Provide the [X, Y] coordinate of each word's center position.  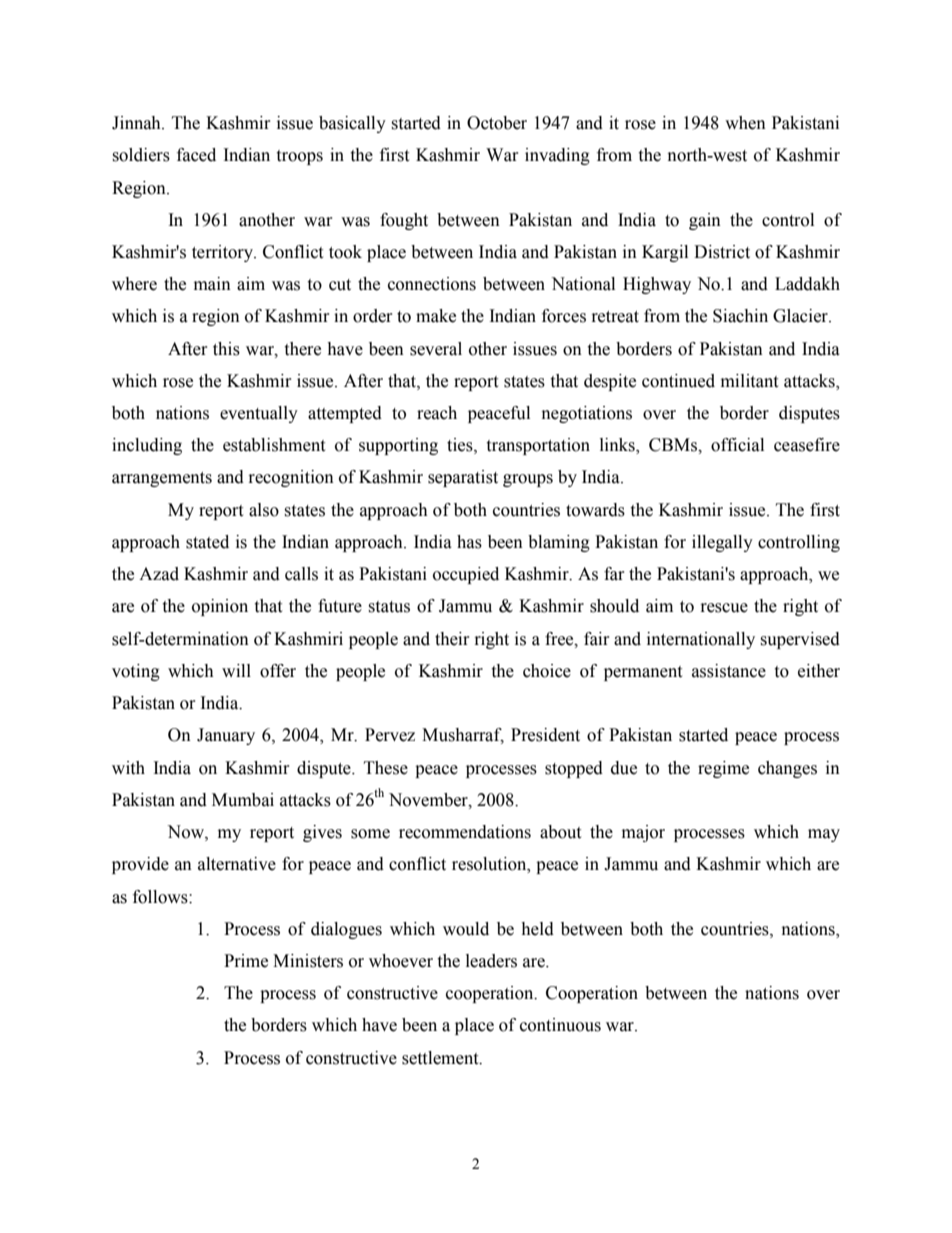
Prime [246, 961]
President [545, 735]
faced [196, 155]
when [745, 123]
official [737, 445]
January [226, 736]
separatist [463, 478]
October [497, 123]
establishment [274, 445]
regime [723, 769]
